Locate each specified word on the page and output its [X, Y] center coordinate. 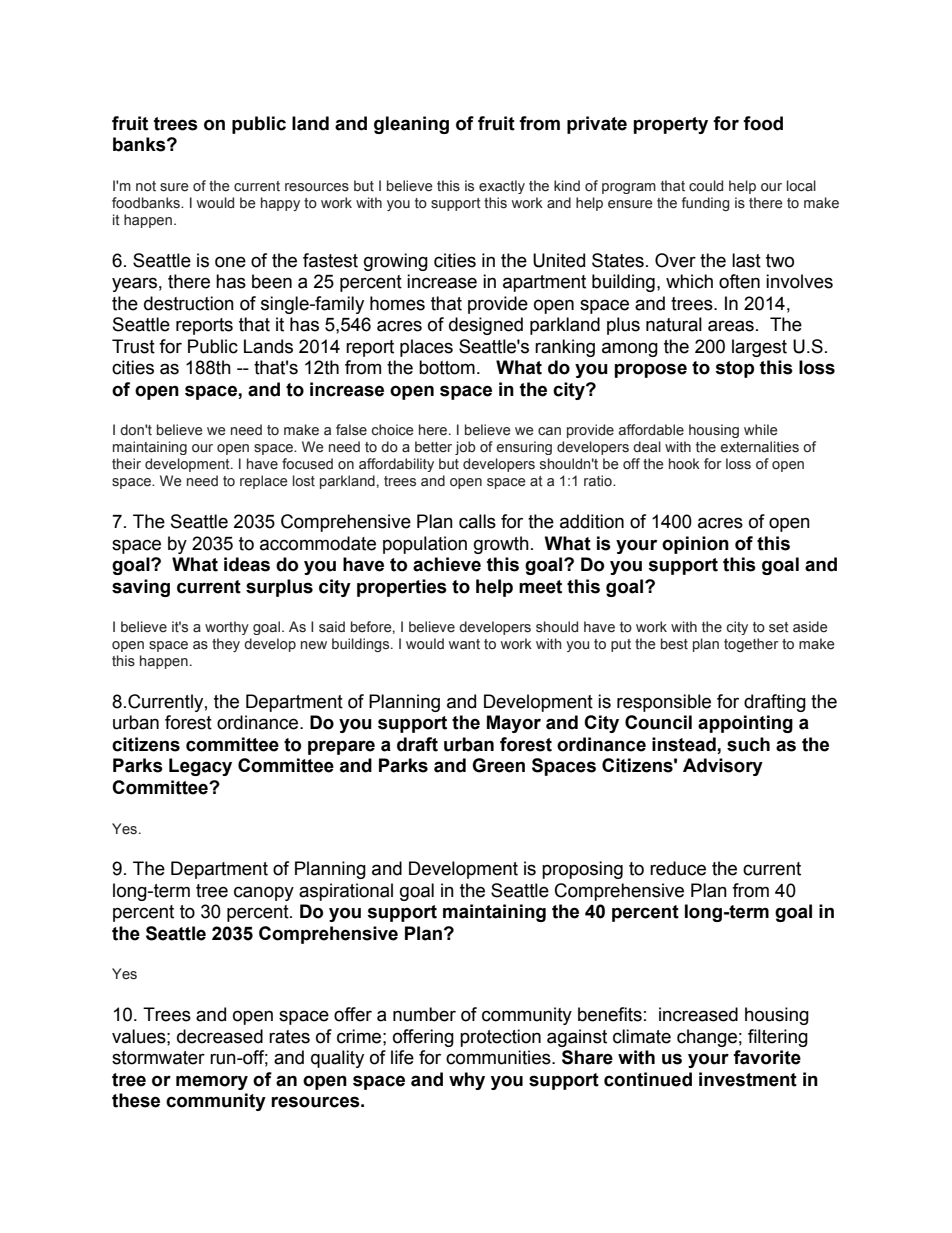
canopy [264, 893]
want [464, 644]
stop [734, 369]
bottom [447, 367]
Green [498, 765]
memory [212, 1082]
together [751, 645]
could [706, 186]
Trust [133, 346]
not [146, 186]
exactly [502, 187]
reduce [678, 868]
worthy [227, 628]
